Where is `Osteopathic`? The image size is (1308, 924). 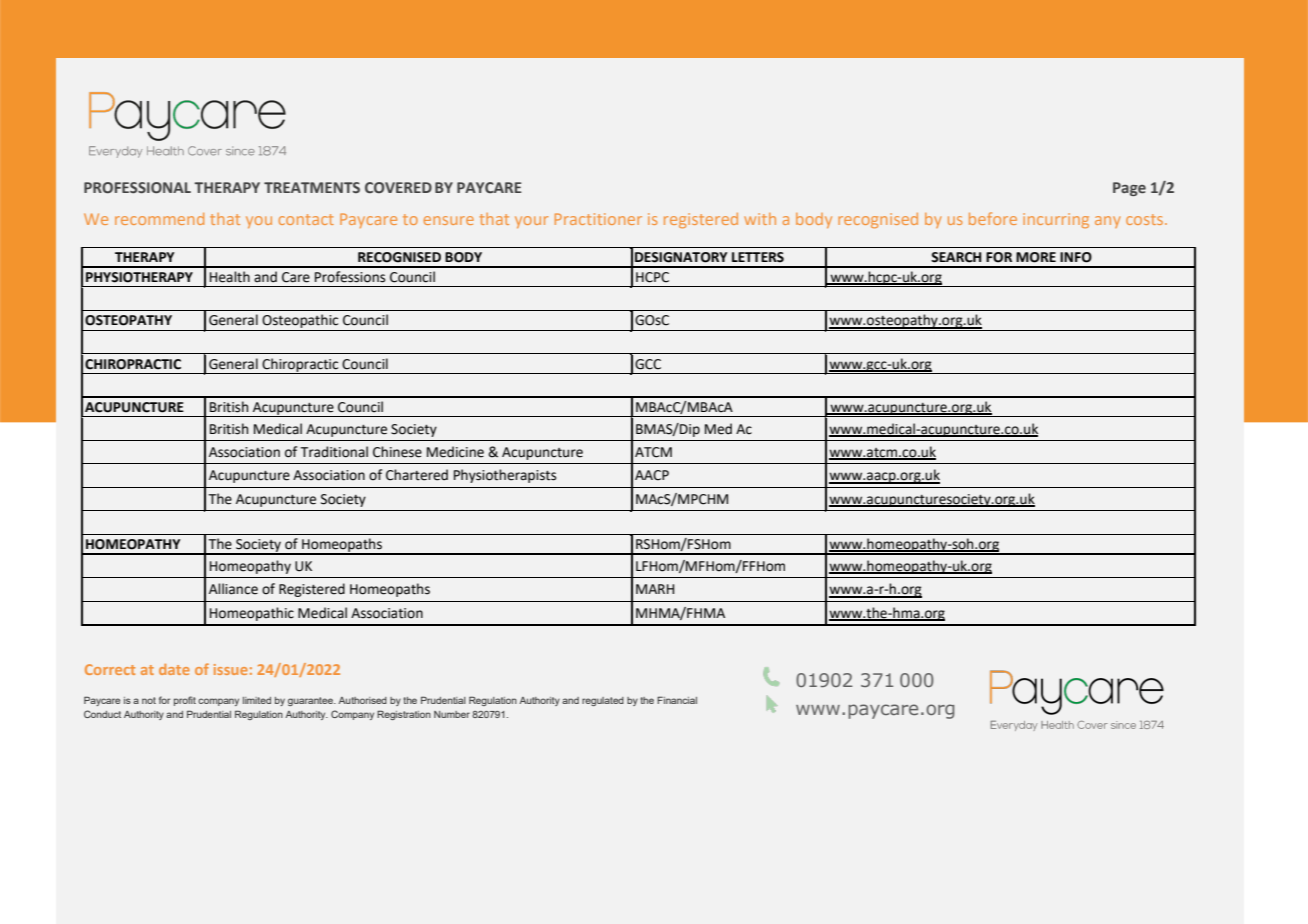
Osteopathic is located at coordinates (300, 322).
